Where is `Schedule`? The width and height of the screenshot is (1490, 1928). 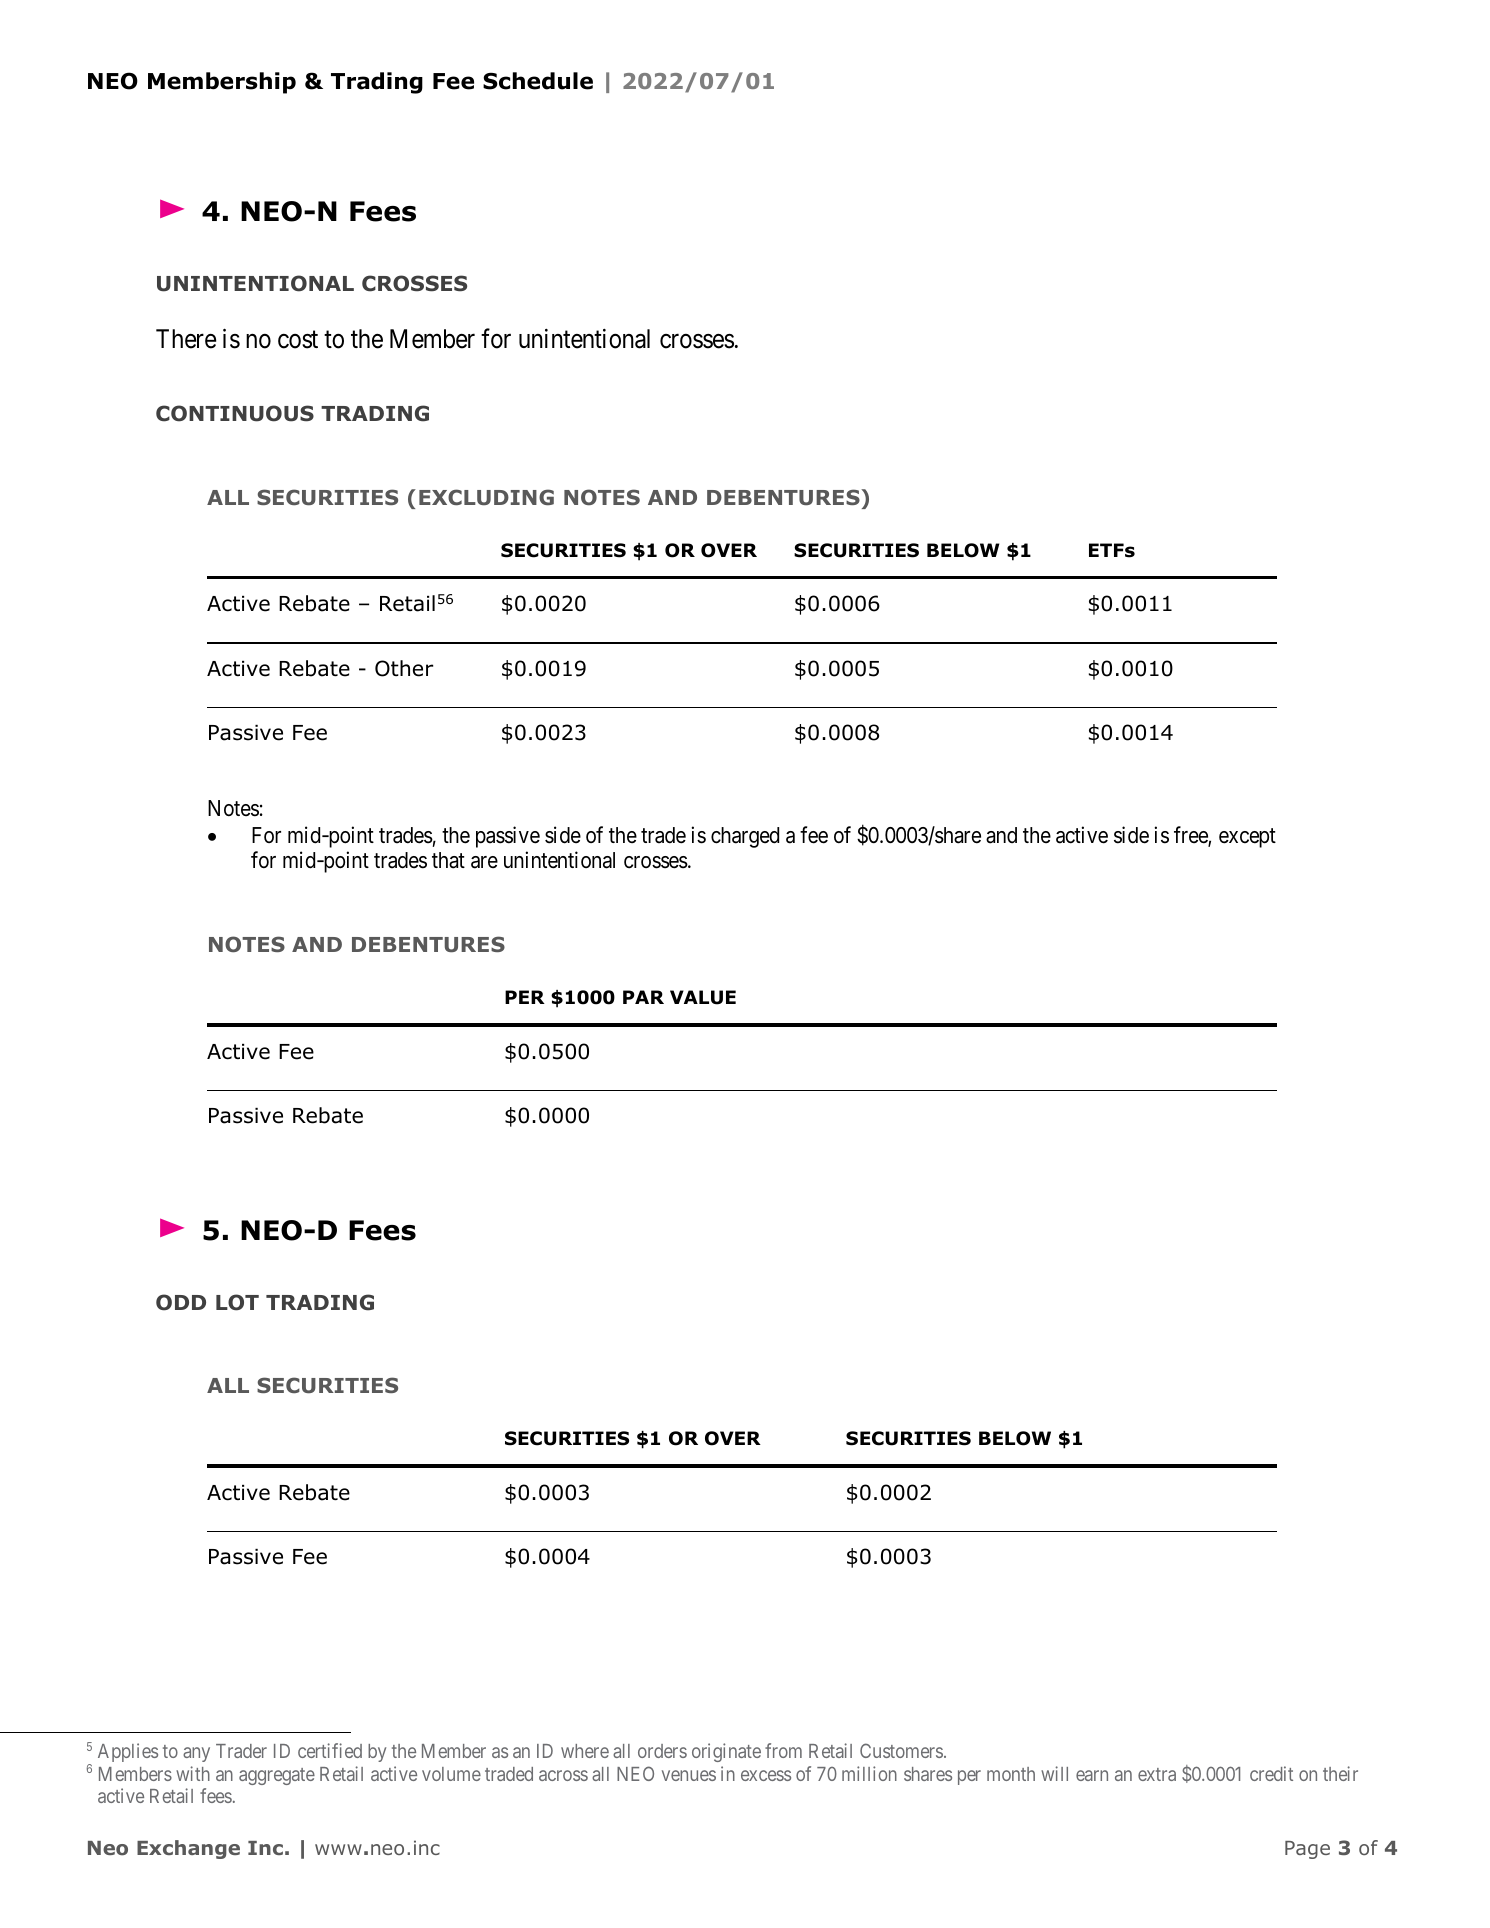
Schedule is located at coordinates (538, 81).
